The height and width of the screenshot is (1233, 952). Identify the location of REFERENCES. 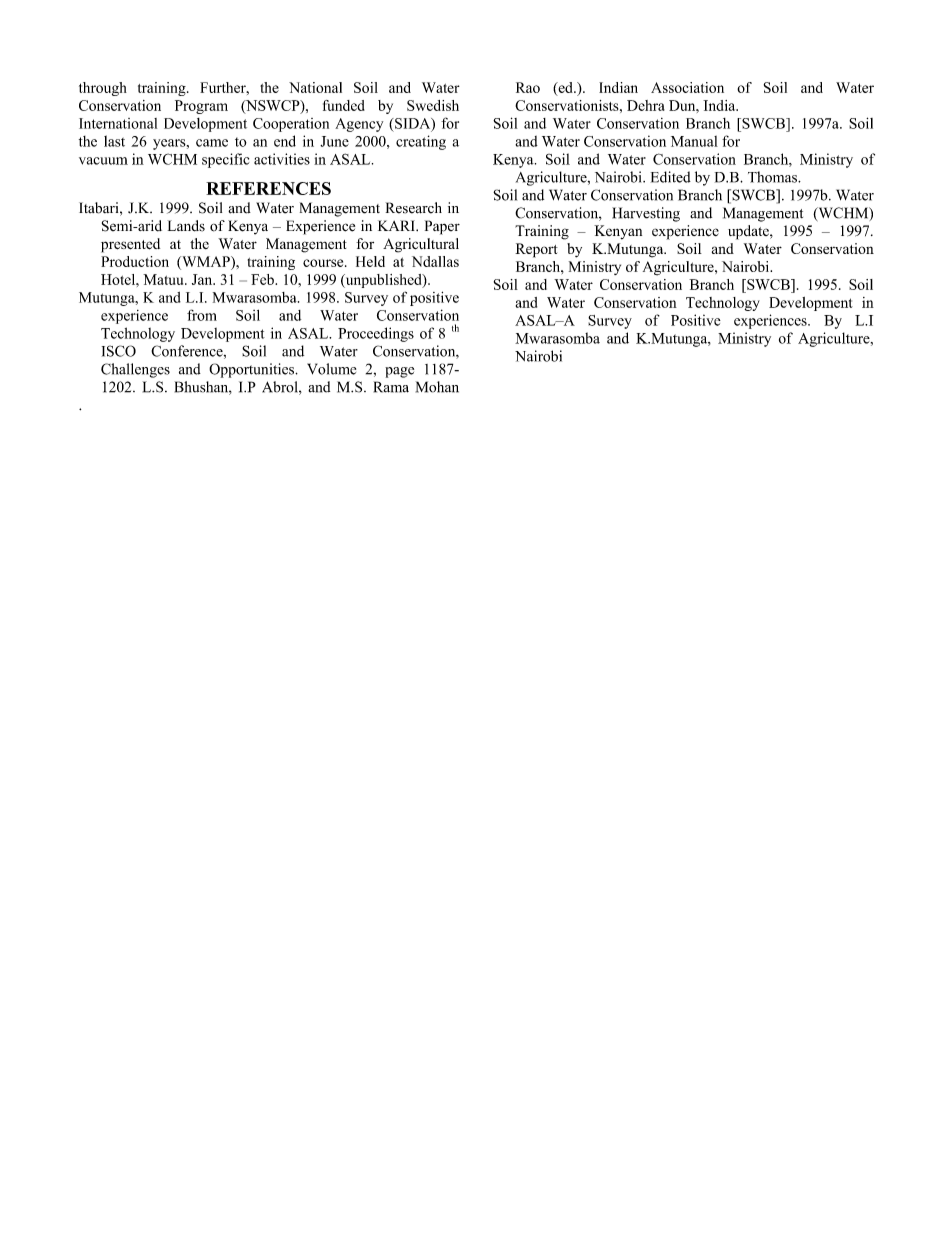
(268, 188).
